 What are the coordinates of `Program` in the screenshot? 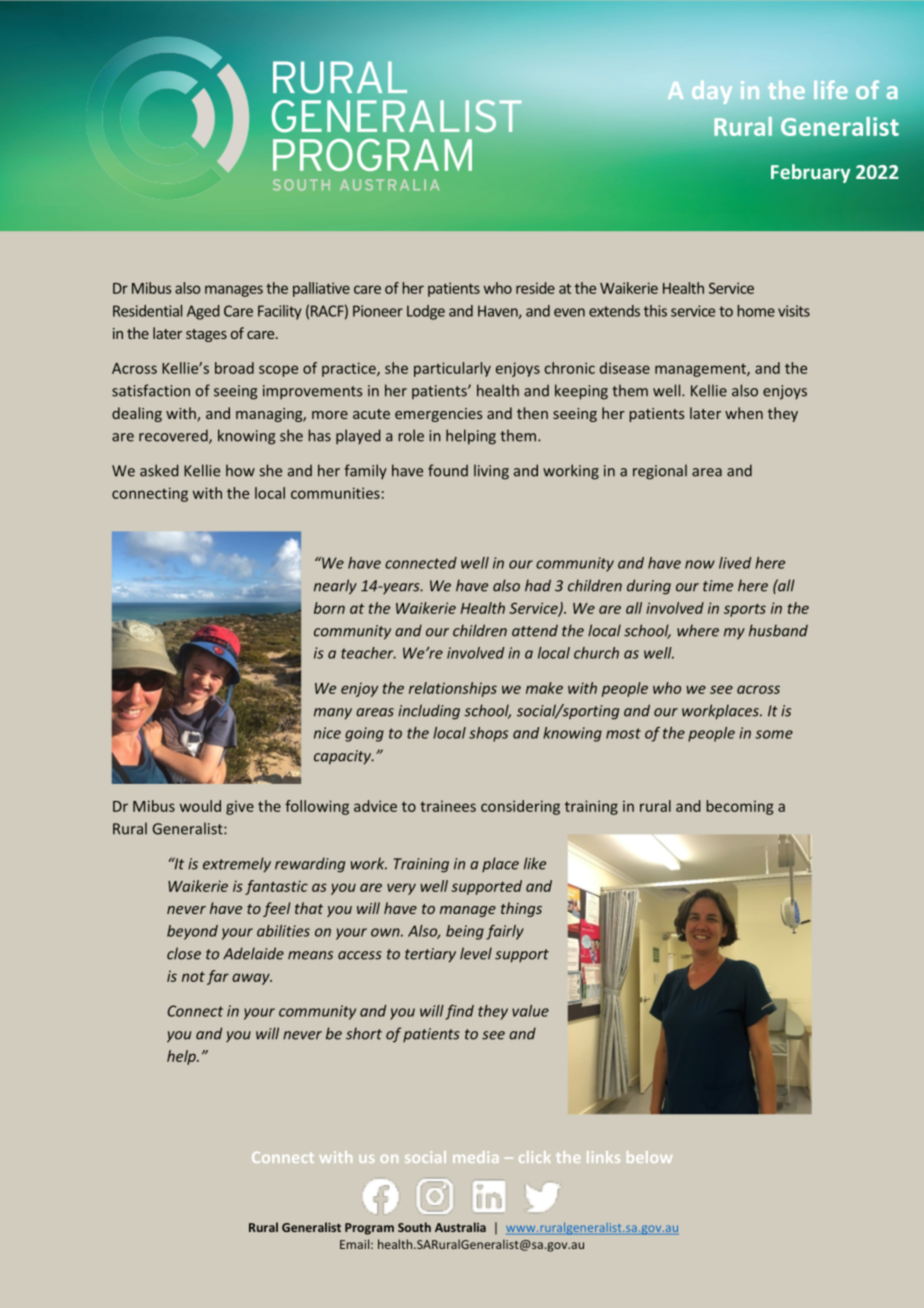 It's located at (369, 1229).
